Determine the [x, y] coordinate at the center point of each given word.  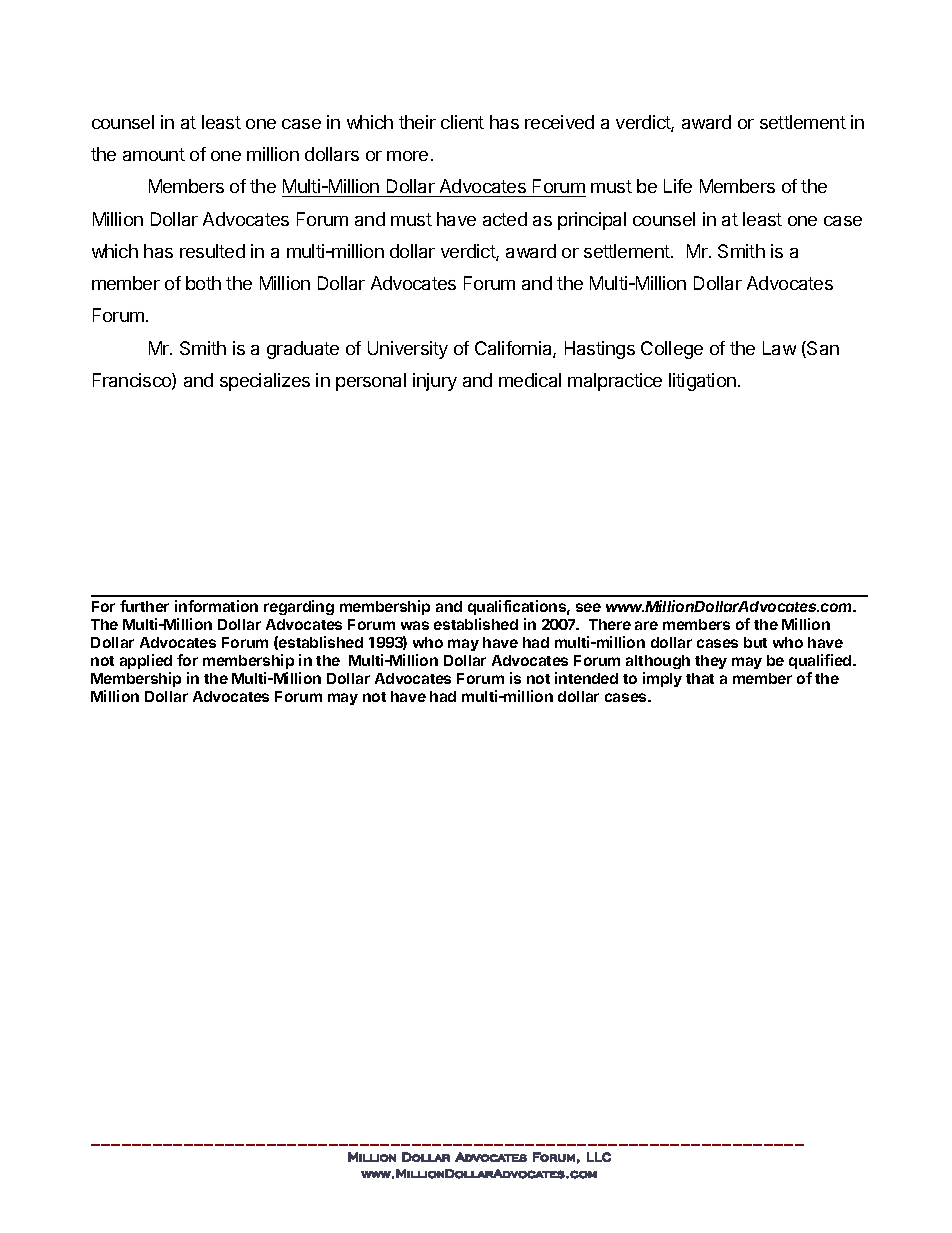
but [755, 642]
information [216, 606]
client [462, 122]
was [415, 625]
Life [678, 186]
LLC [599, 1157]
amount [154, 154]
